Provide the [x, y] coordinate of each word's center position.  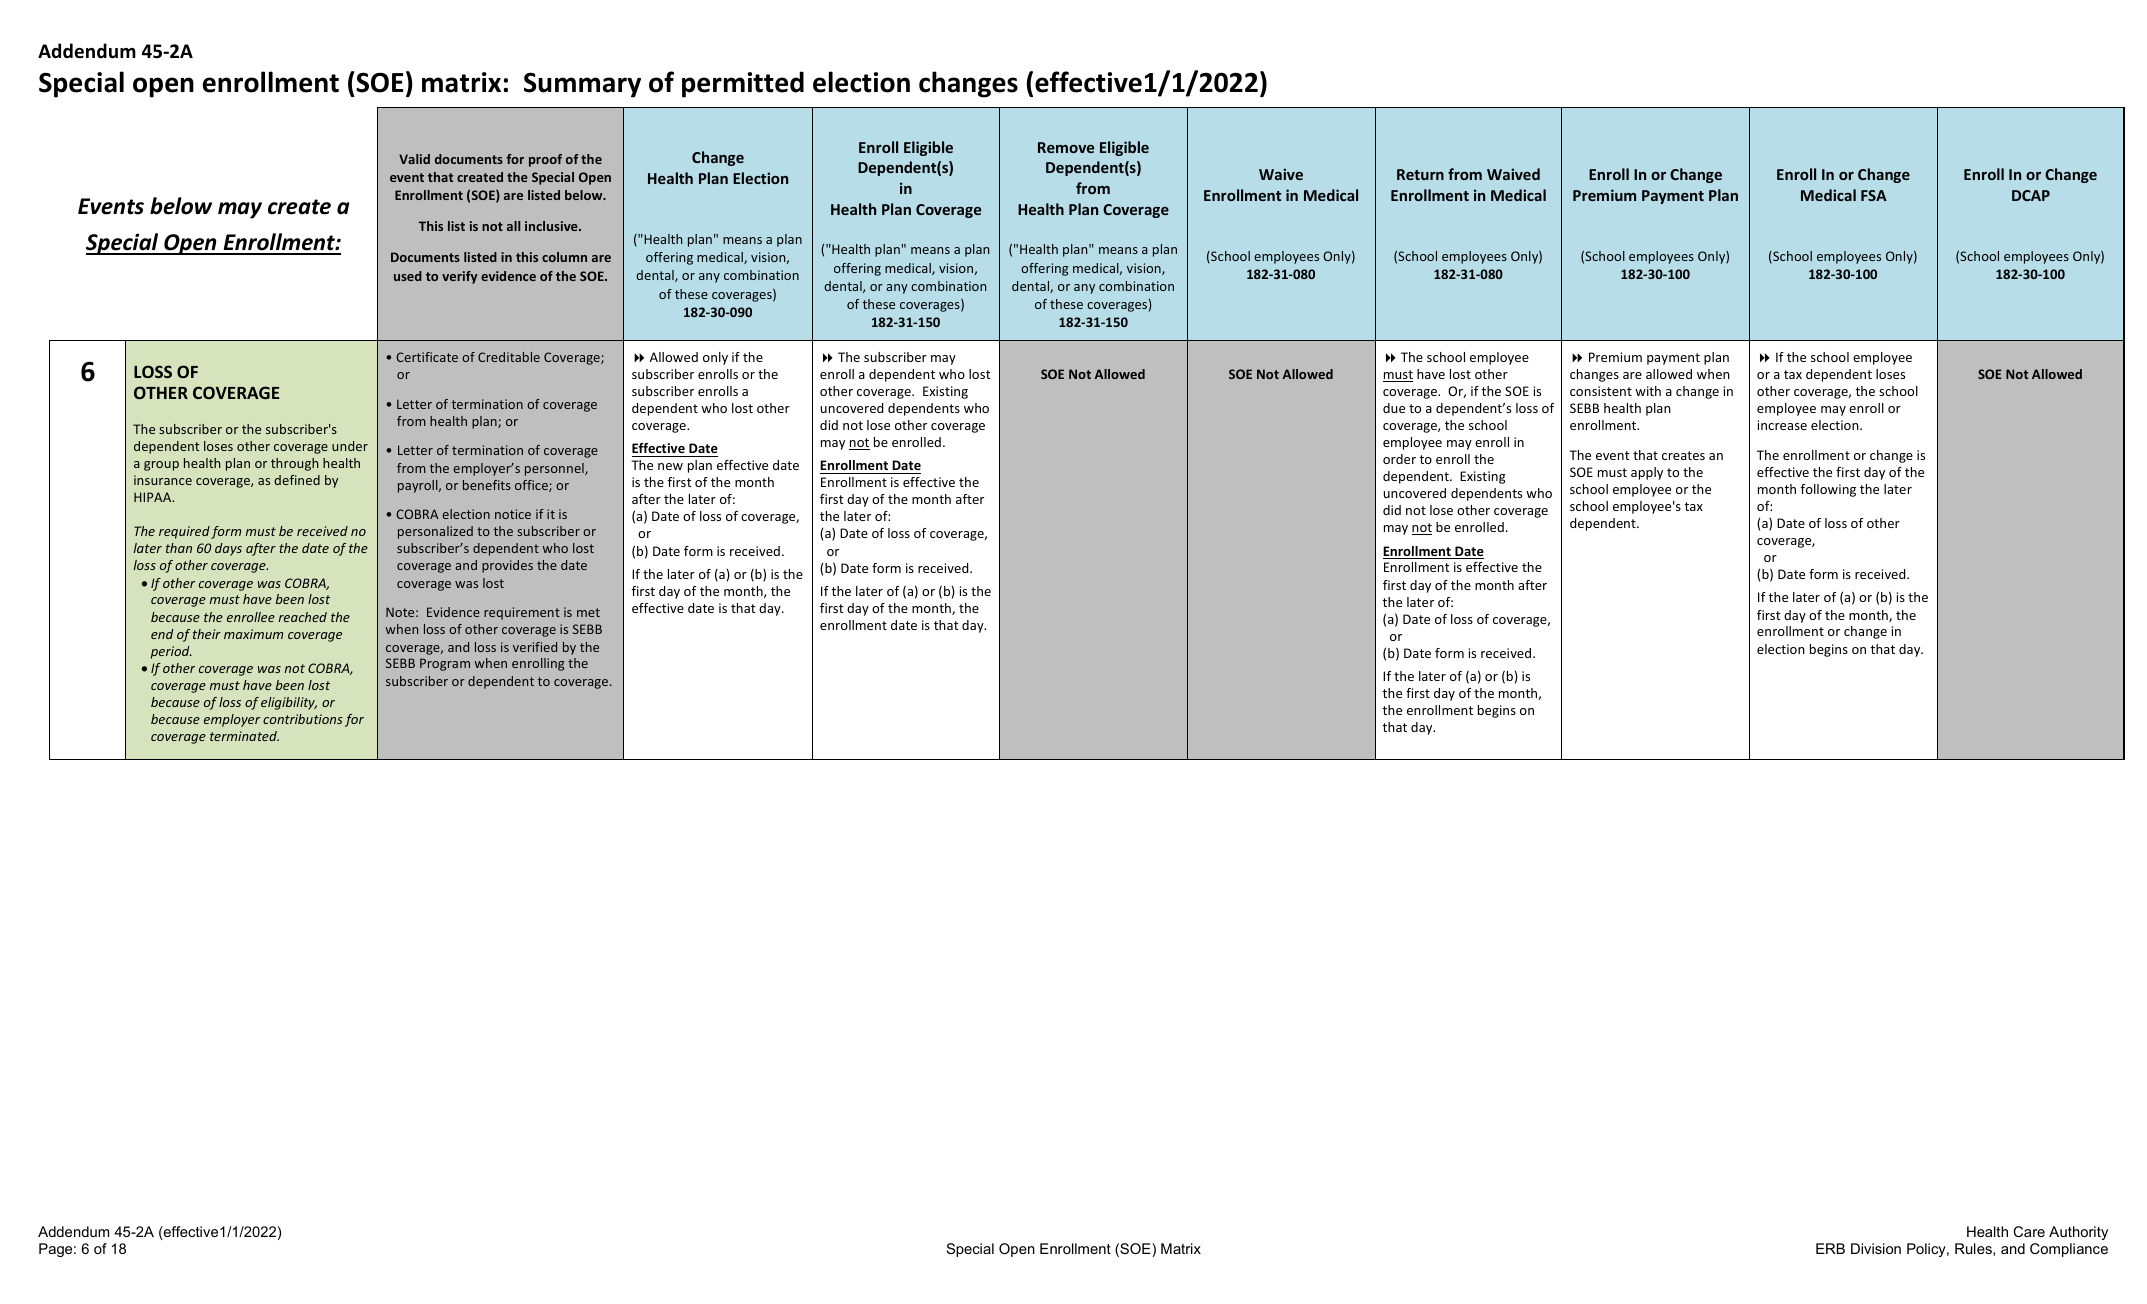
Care [2029, 1231]
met [588, 612]
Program [445, 664]
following [1828, 490]
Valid [414, 159]
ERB [1830, 1248]
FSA [1874, 195]
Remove [1066, 147]
